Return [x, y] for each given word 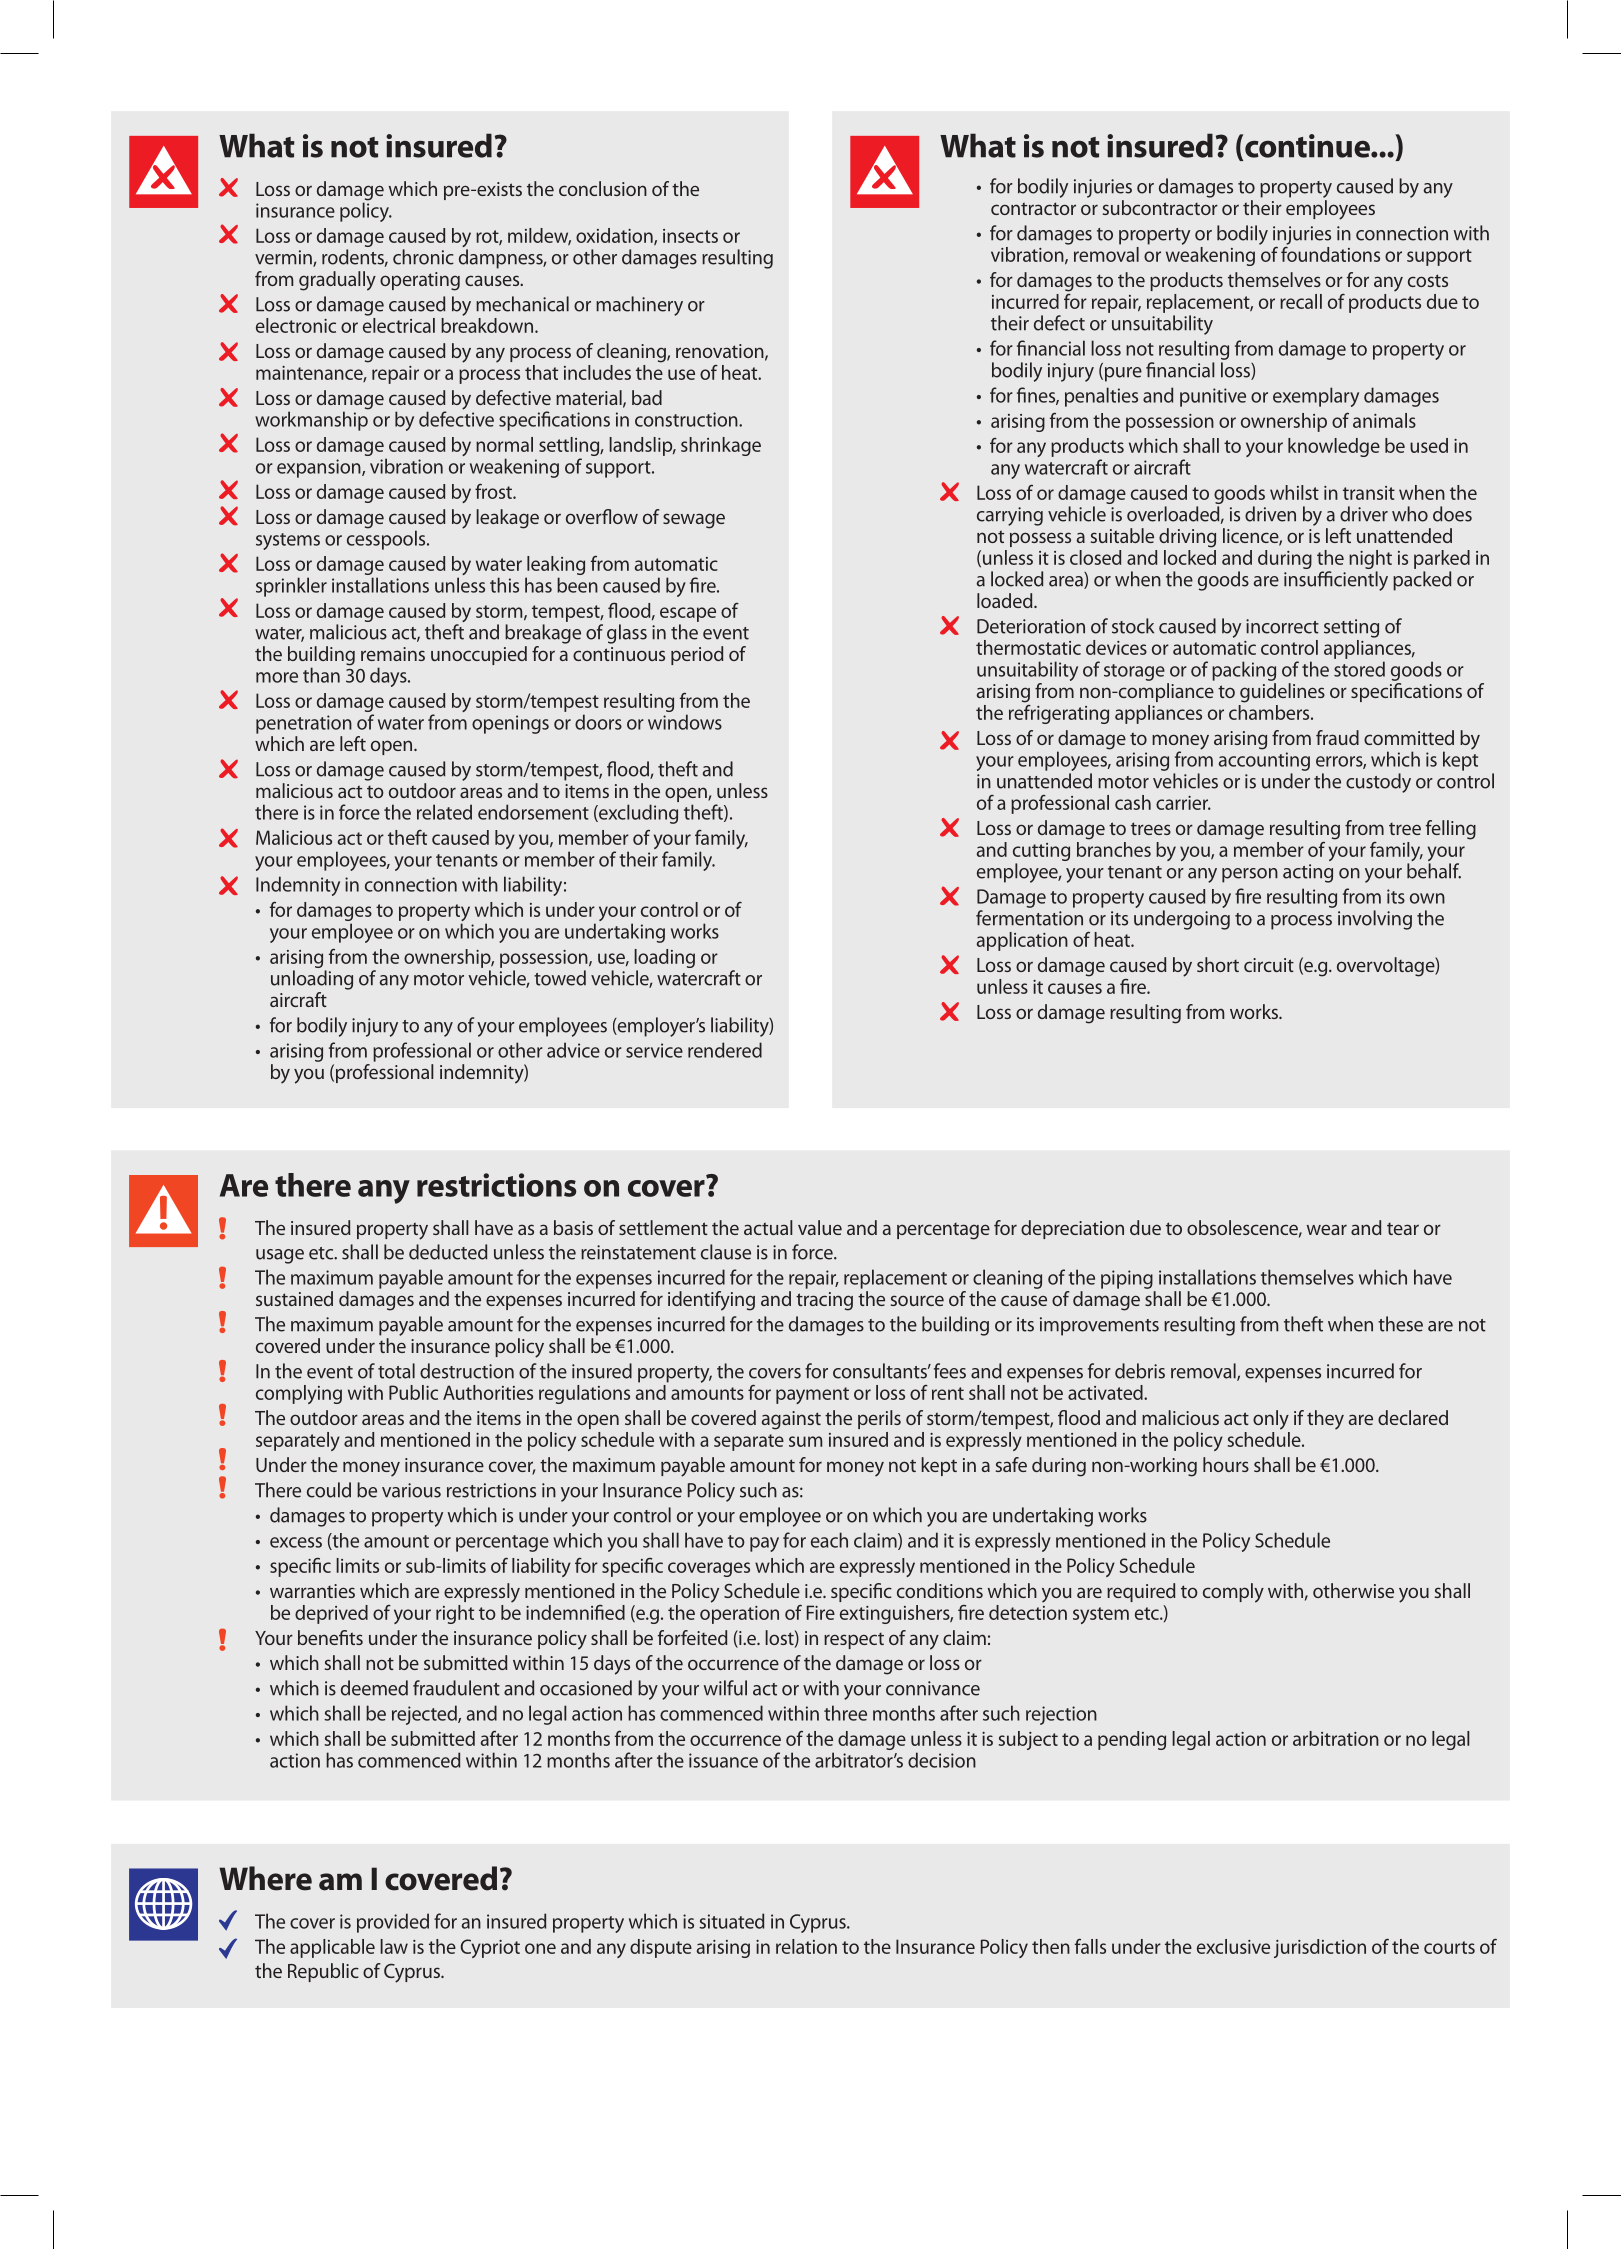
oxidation [615, 236]
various [411, 1490]
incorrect [1282, 626]
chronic [423, 257]
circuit [1269, 965]
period [697, 655]
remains [393, 654]
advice [573, 1050]
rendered [725, 1050]
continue [1308, 146]
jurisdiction [1320, 1948]
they [1325, 1420]
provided [393, 1923]
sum [805, 1441]
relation [806, 1946]
